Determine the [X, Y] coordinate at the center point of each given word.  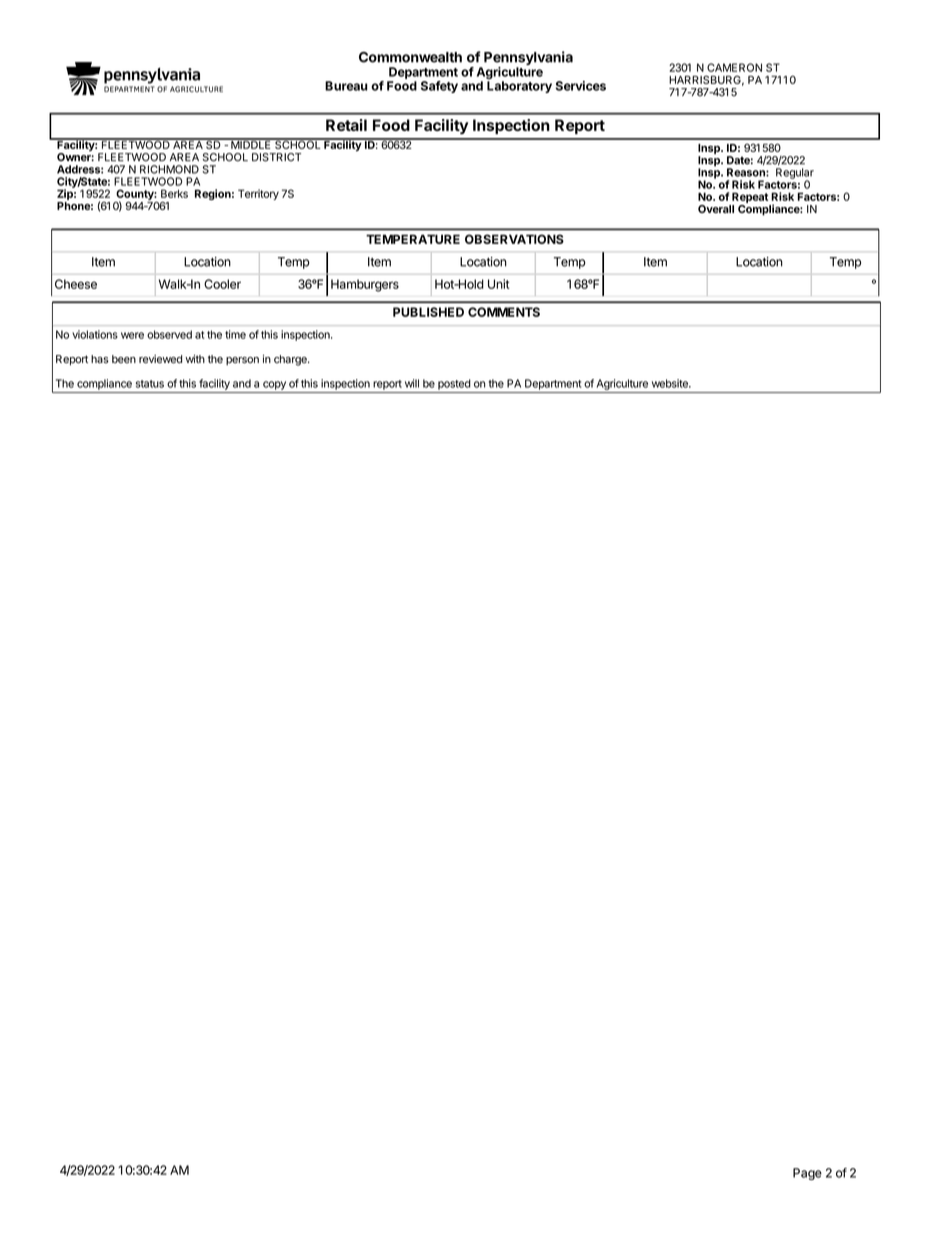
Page [807, 1174]
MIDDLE [251, 144]
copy [274, 385]
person [242, 361]
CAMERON [734, 67]
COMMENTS [504, 312]
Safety [439, 87]
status [150, 384]
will [412, 383]
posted [454, 384]
